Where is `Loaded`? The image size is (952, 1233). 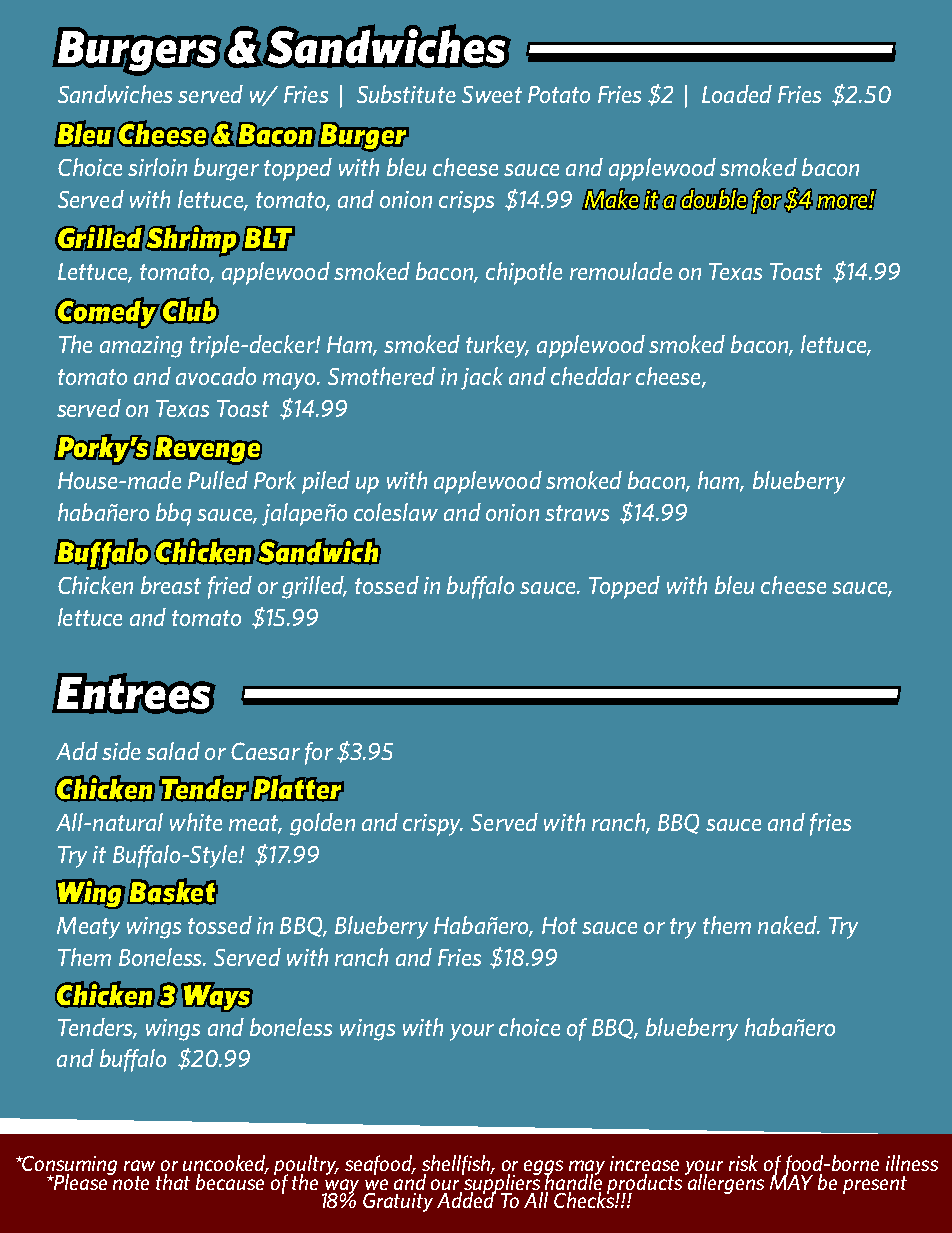 Loaded is located at coordinates (737, 94).
